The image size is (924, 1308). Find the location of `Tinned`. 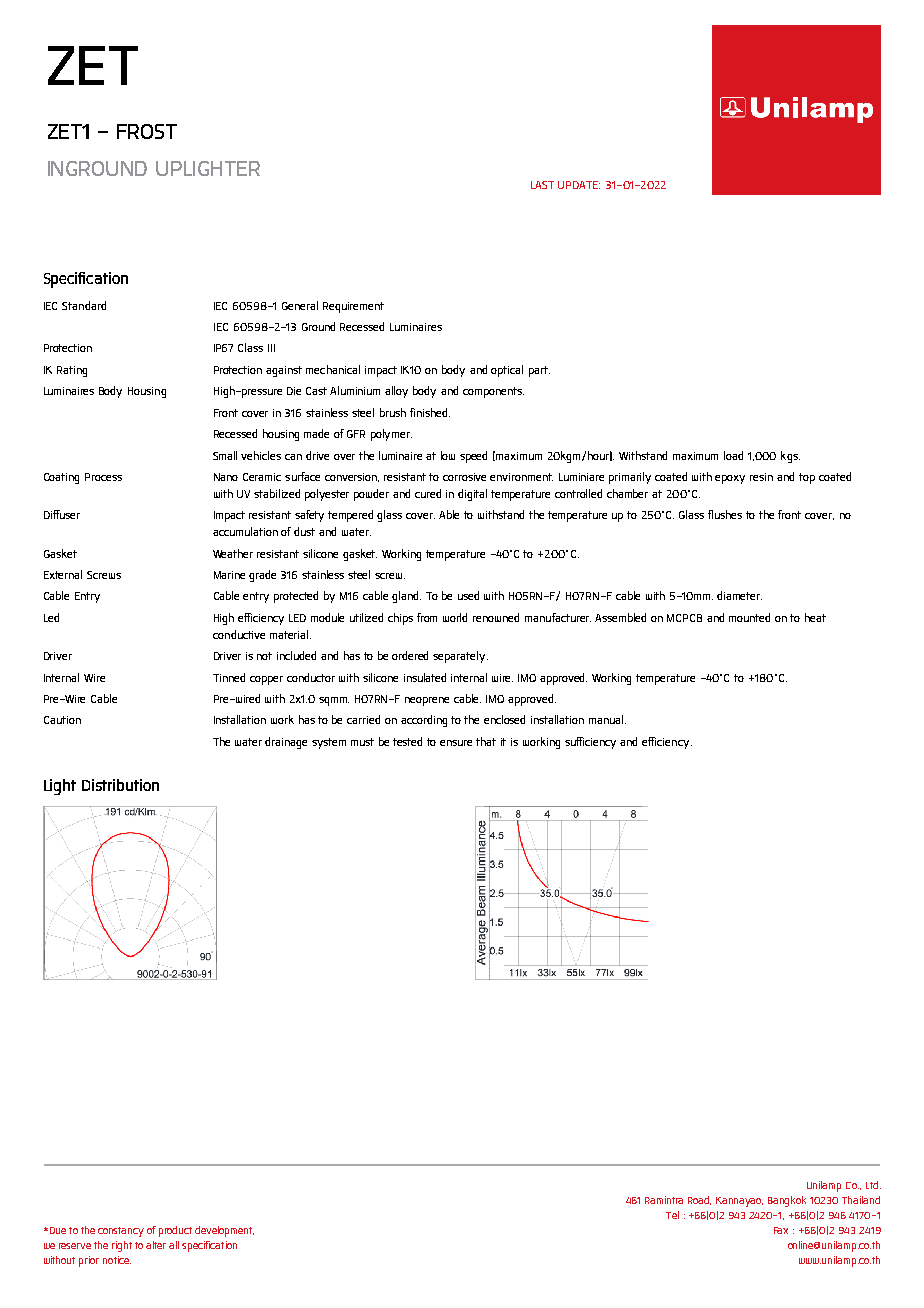

Tinned is located at coordinates (229, 677).
